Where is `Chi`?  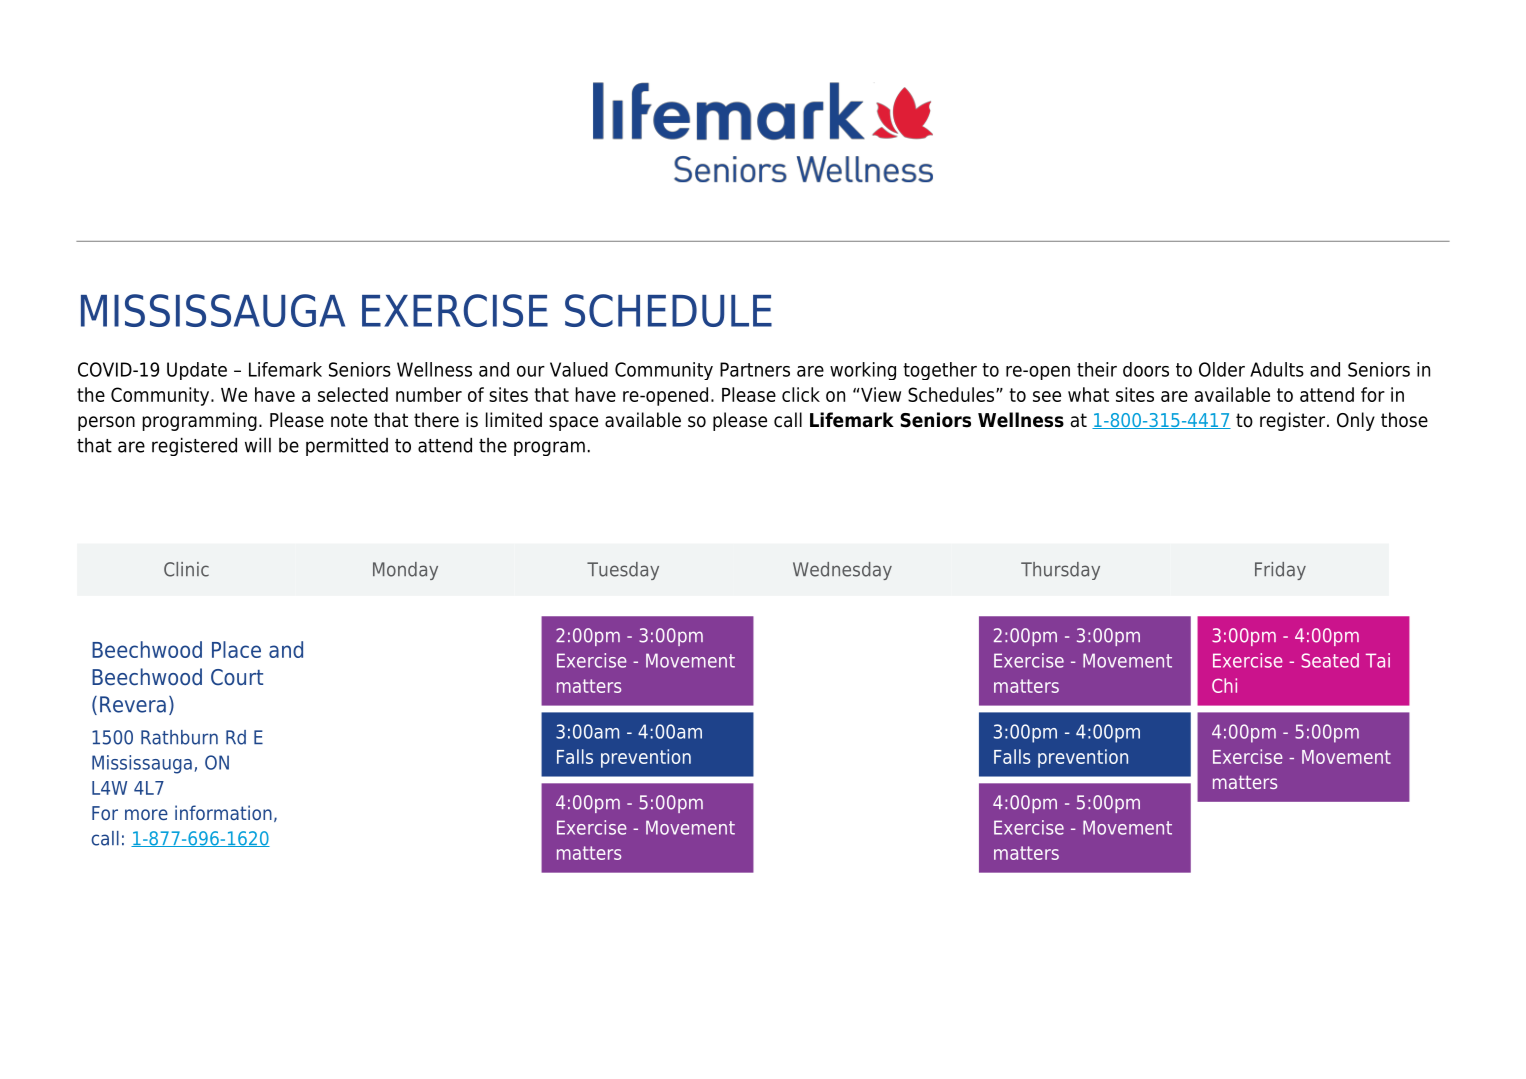 Chi is located at coordinates (1224, 685).
